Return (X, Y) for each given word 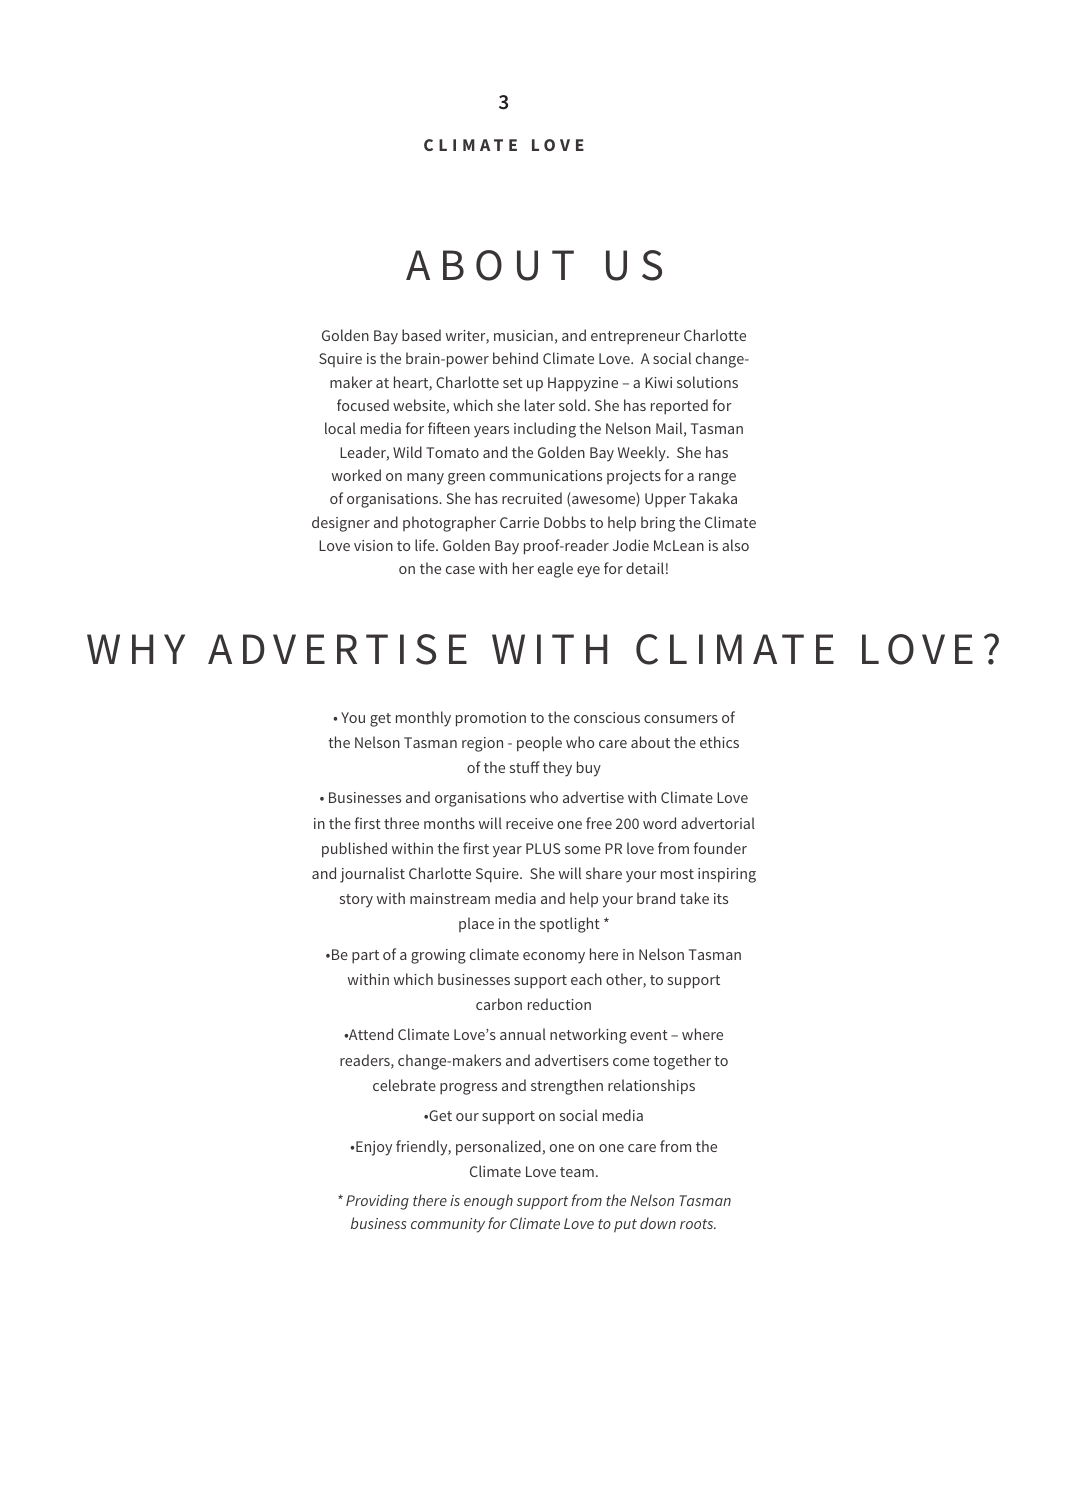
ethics (719, 742)
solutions (707, 382)
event (649, 1035)
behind (515, 358)
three (401, 823)
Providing (377, 1202)
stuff (525, 767)
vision (373, 545)
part (365, 957)
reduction (559, 1004)
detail (645, 568)
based (421, 335)
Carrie (519, 522)
